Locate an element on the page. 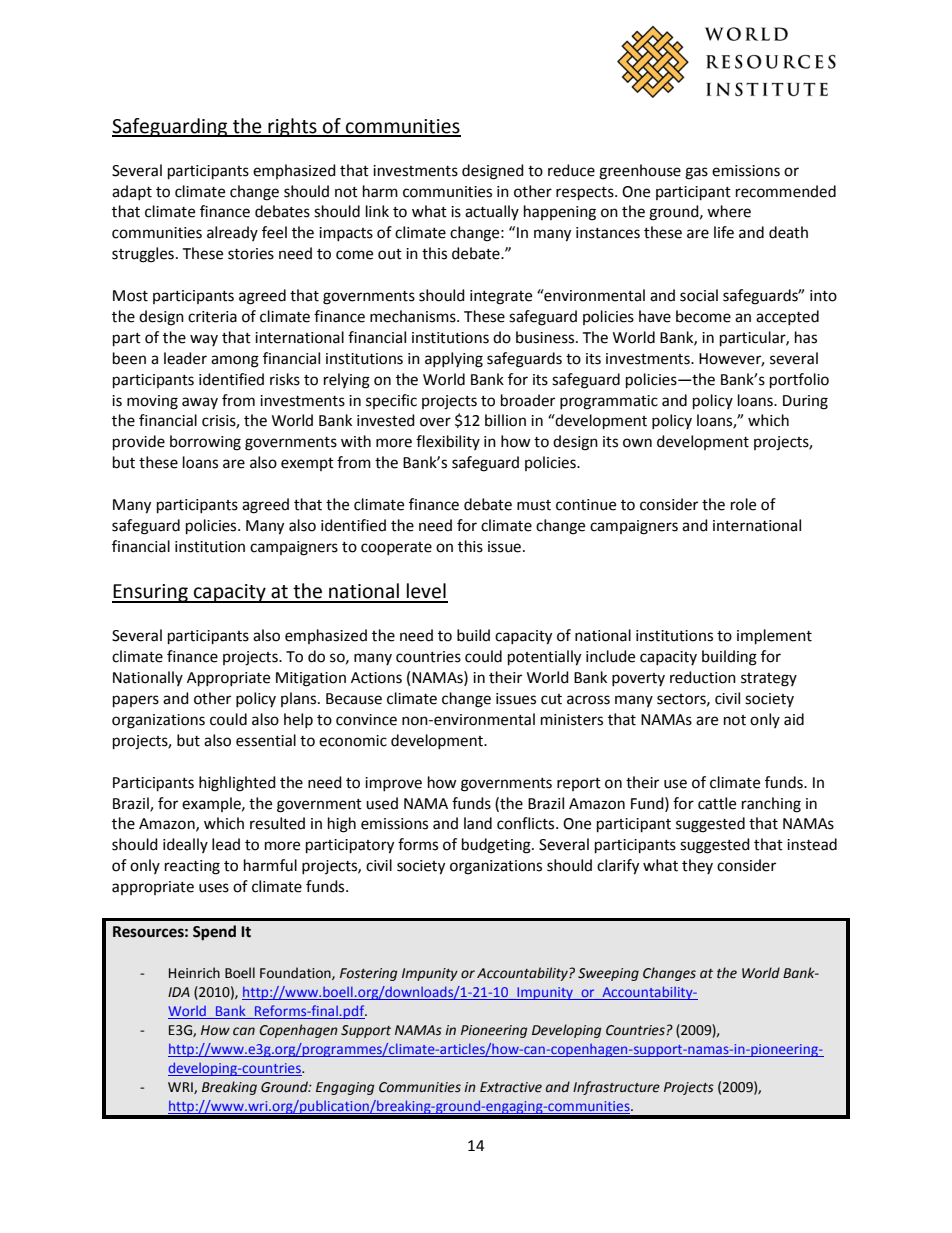  actually is located at coordinates (492, 212).
